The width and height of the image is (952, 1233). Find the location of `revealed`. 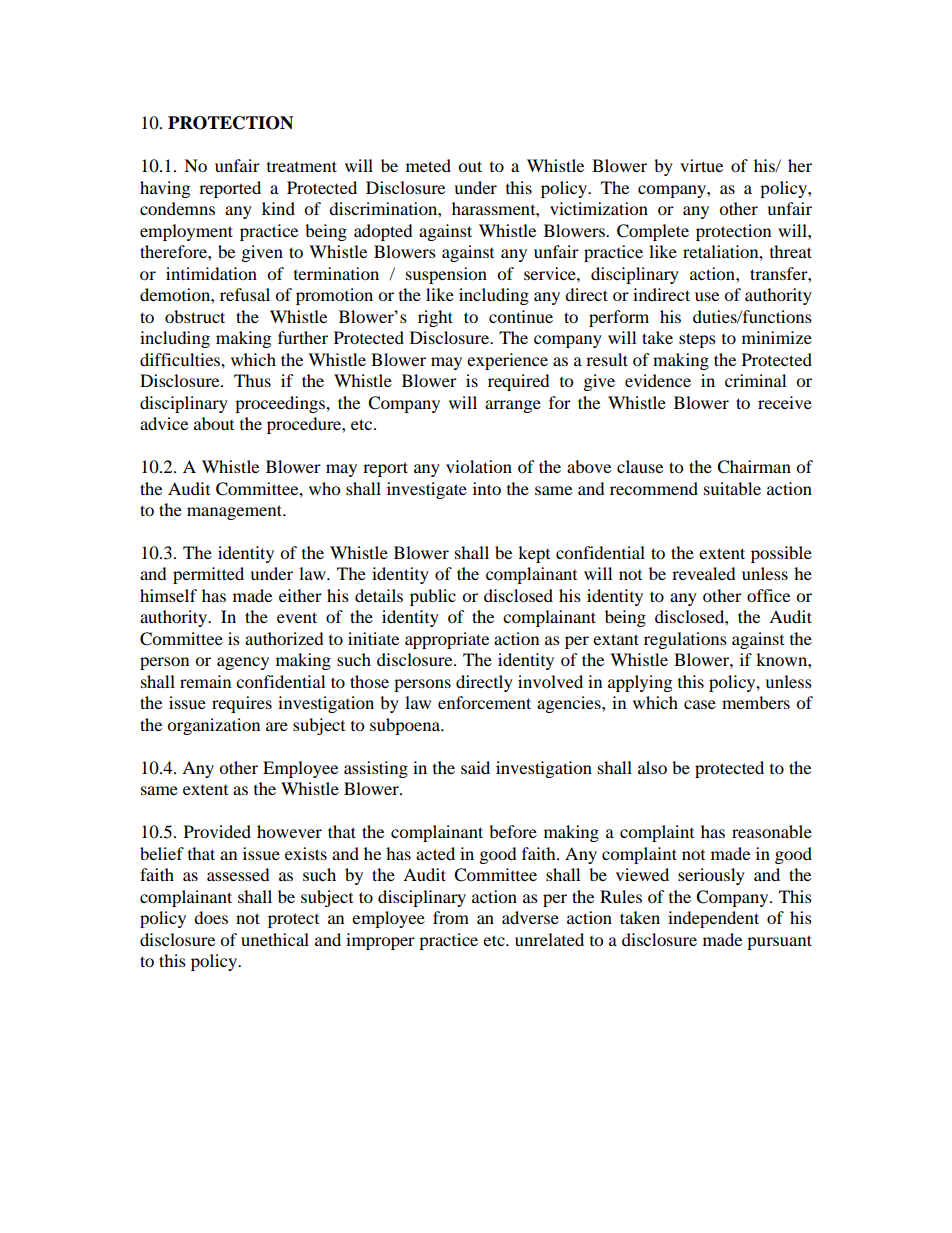

revealed is located at coordinates (704, 573).
